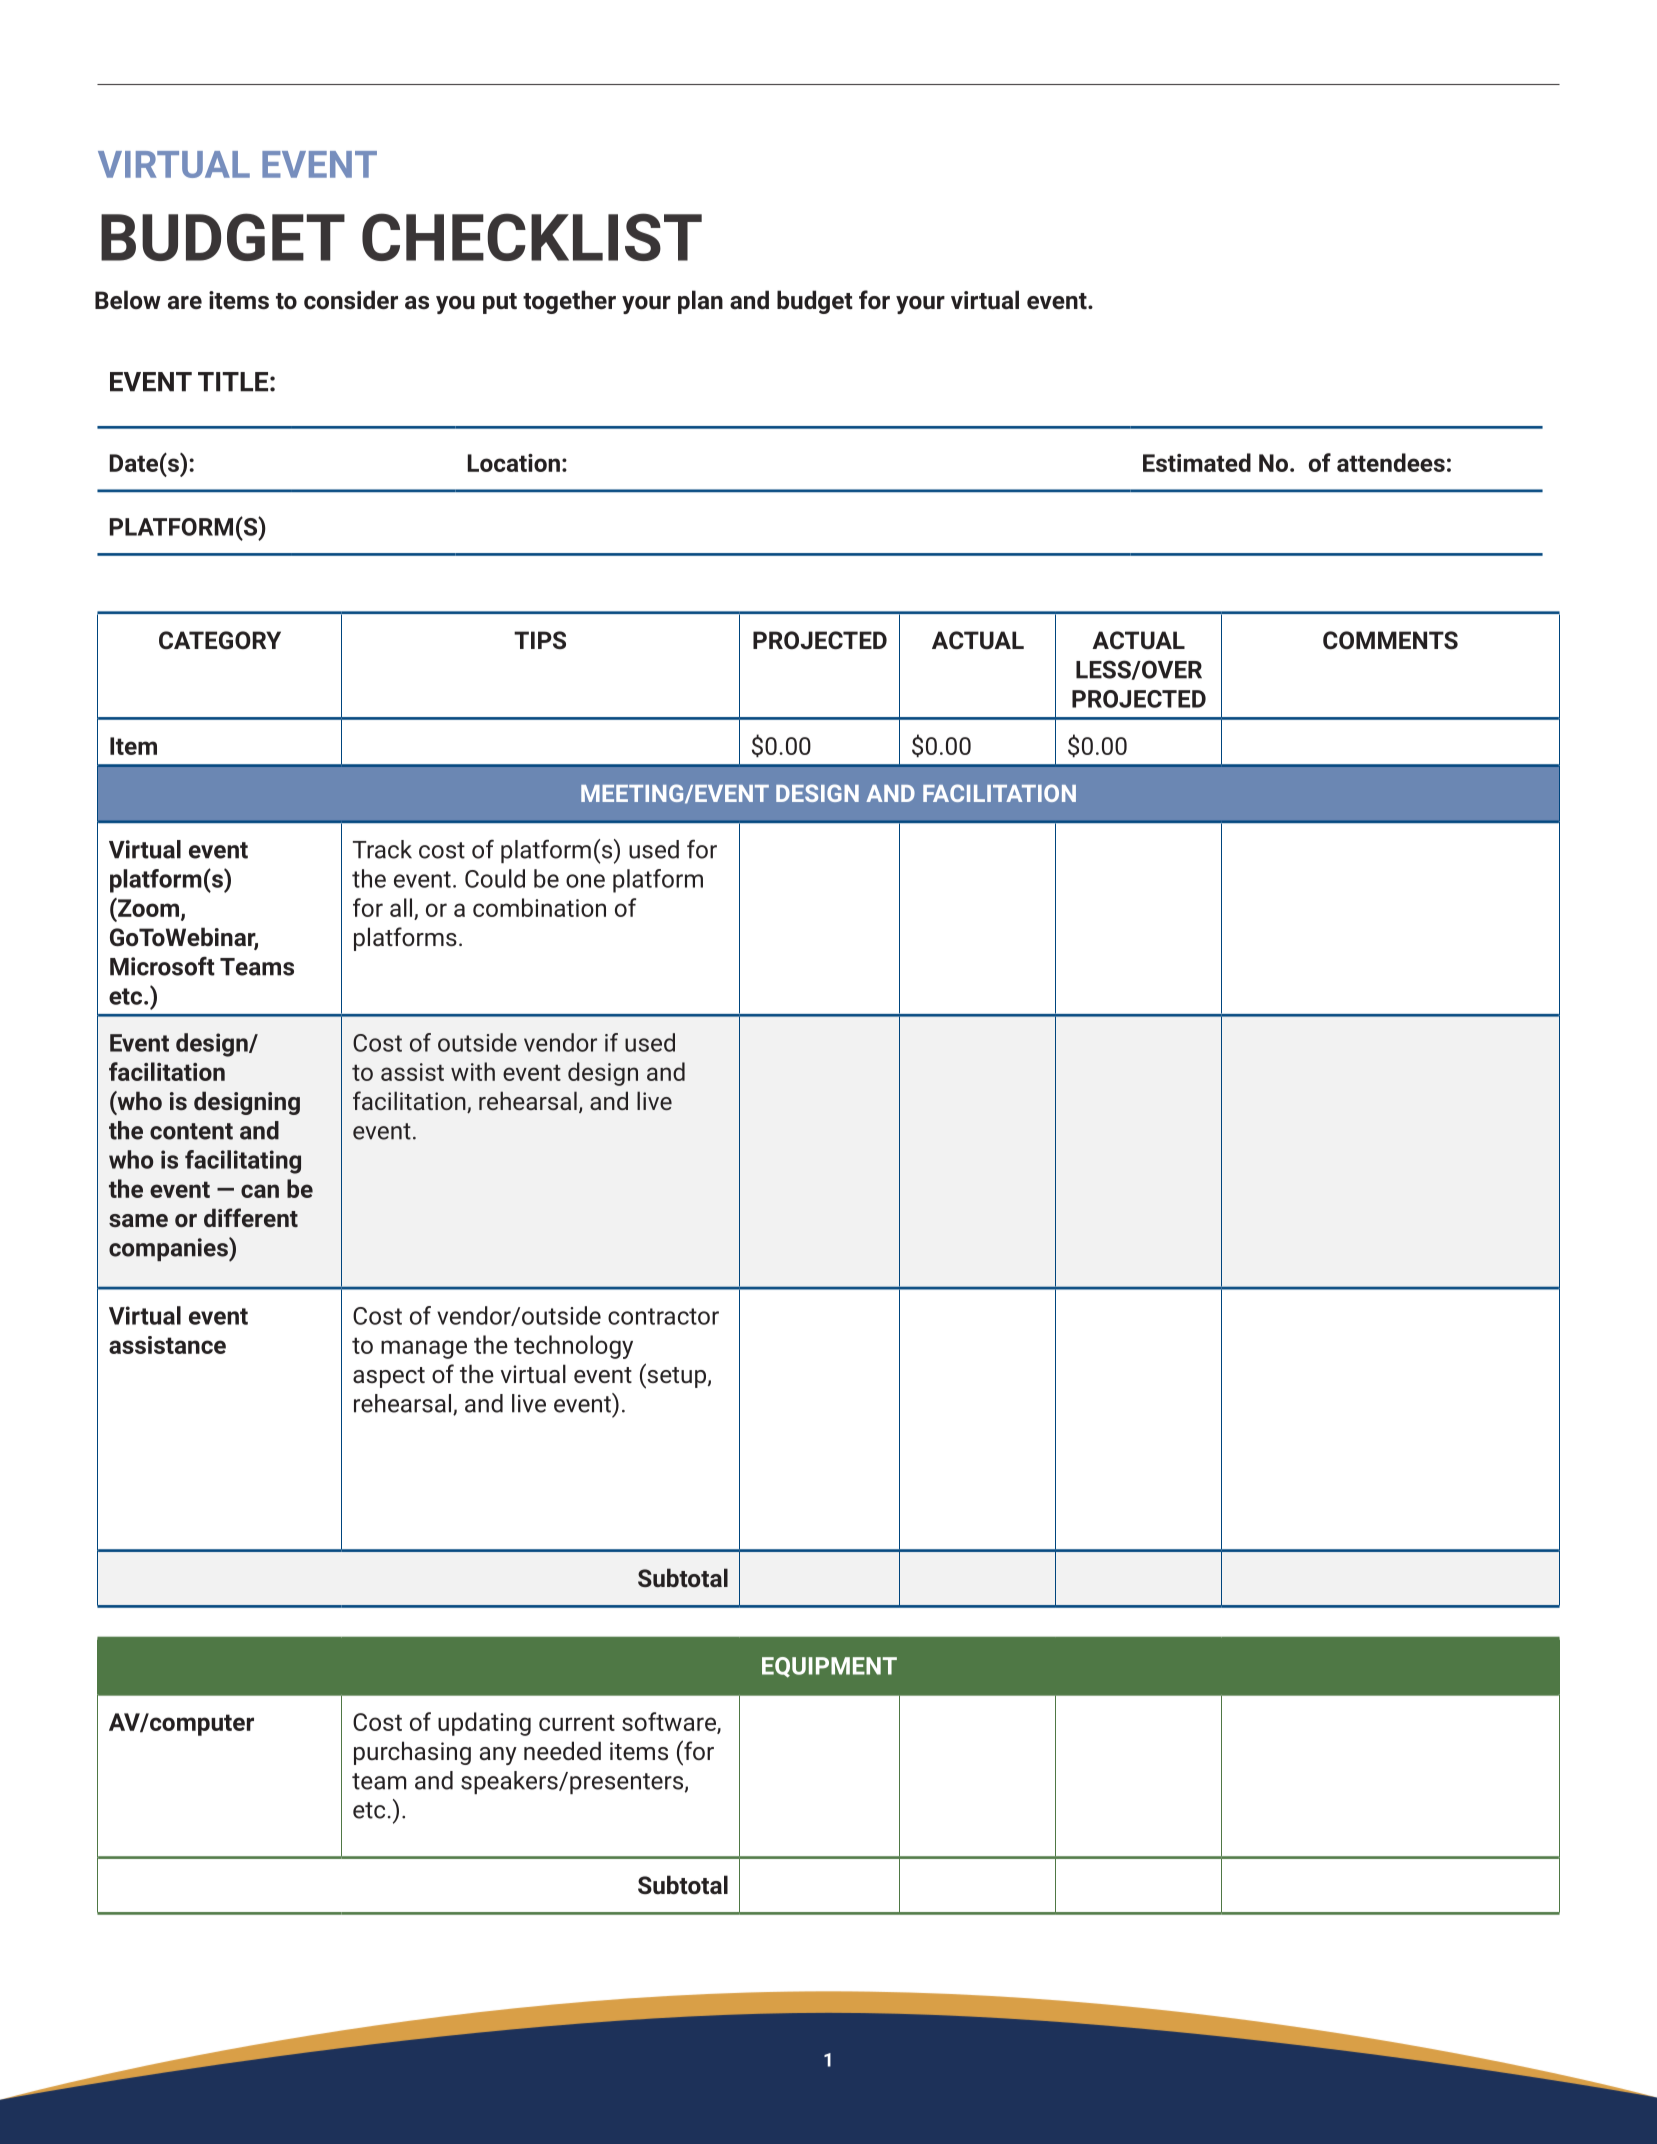 The image size is (1657, 2144). Describe the element at coordinates (351, 299) in the screenshot. I see `consider` at that location.
